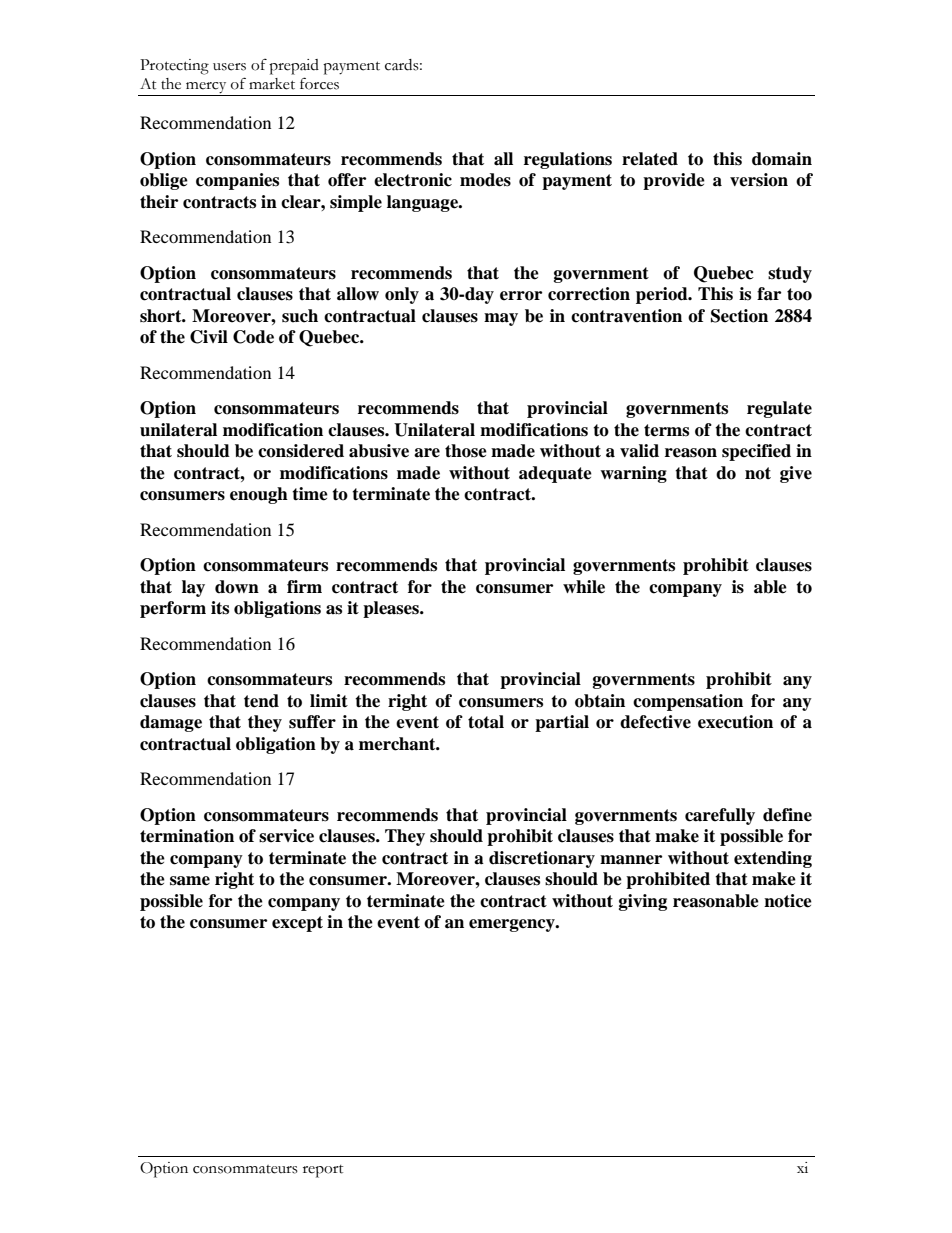 The width and height of the screenshot is (952, 1233). Describe the element at coordinates (220, 608) in the screenshot. I see `its` at that location.
